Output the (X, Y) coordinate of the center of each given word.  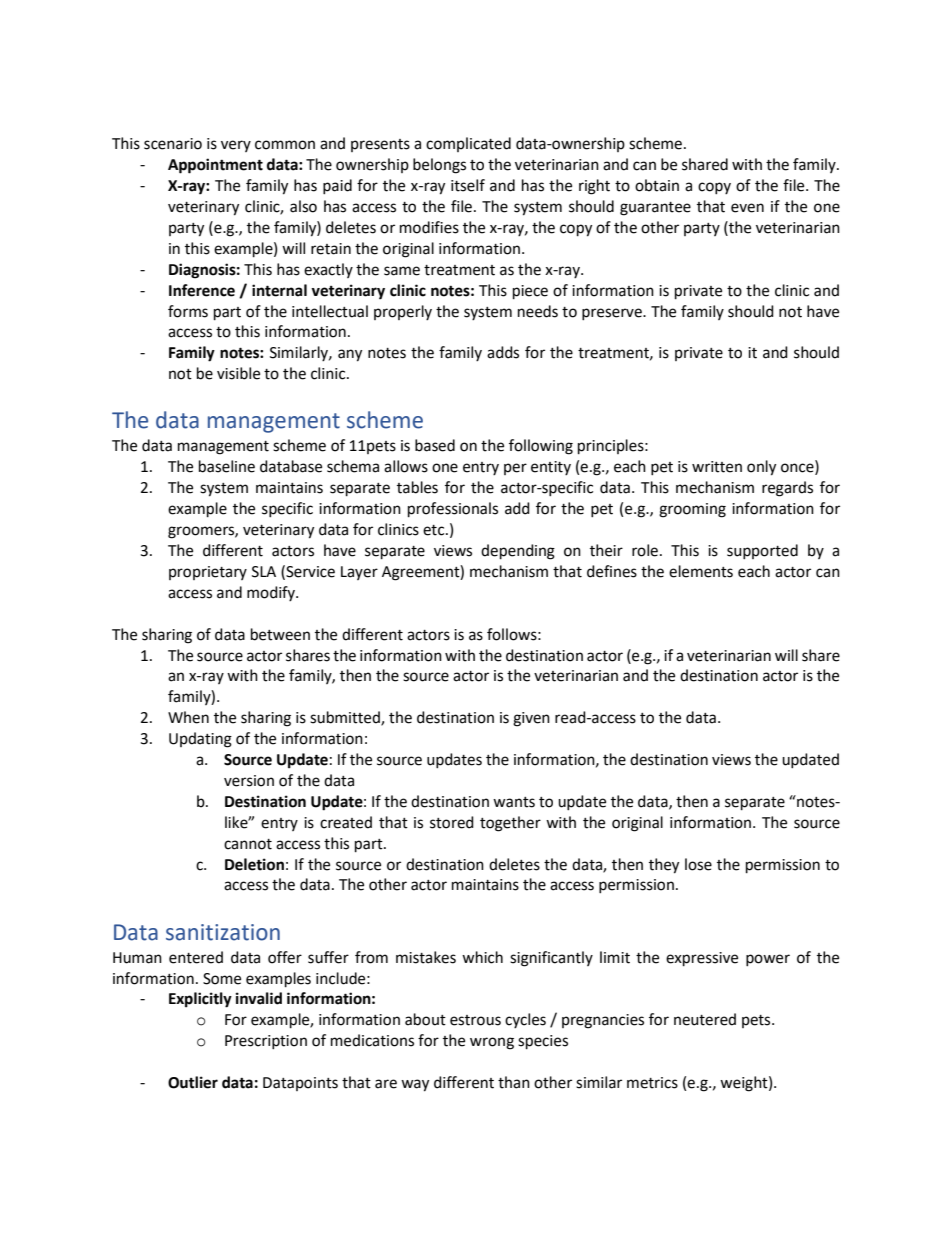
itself (468, 185)
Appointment (215, 166)
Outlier (193, 1082)
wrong (492, 1043)
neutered (705, 1019)
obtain (657, 185)
